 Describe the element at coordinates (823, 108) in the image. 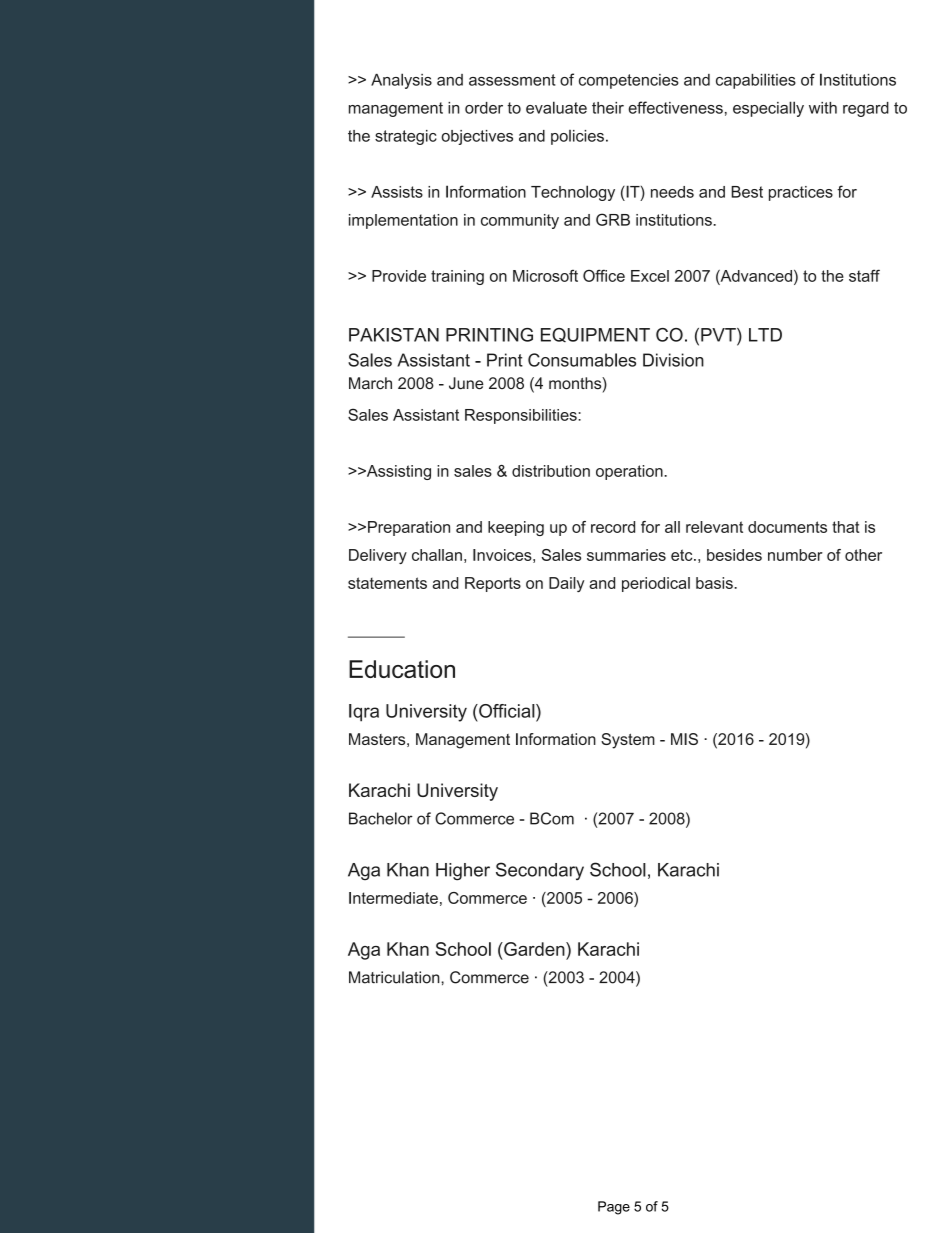

I see `with` at that location.
